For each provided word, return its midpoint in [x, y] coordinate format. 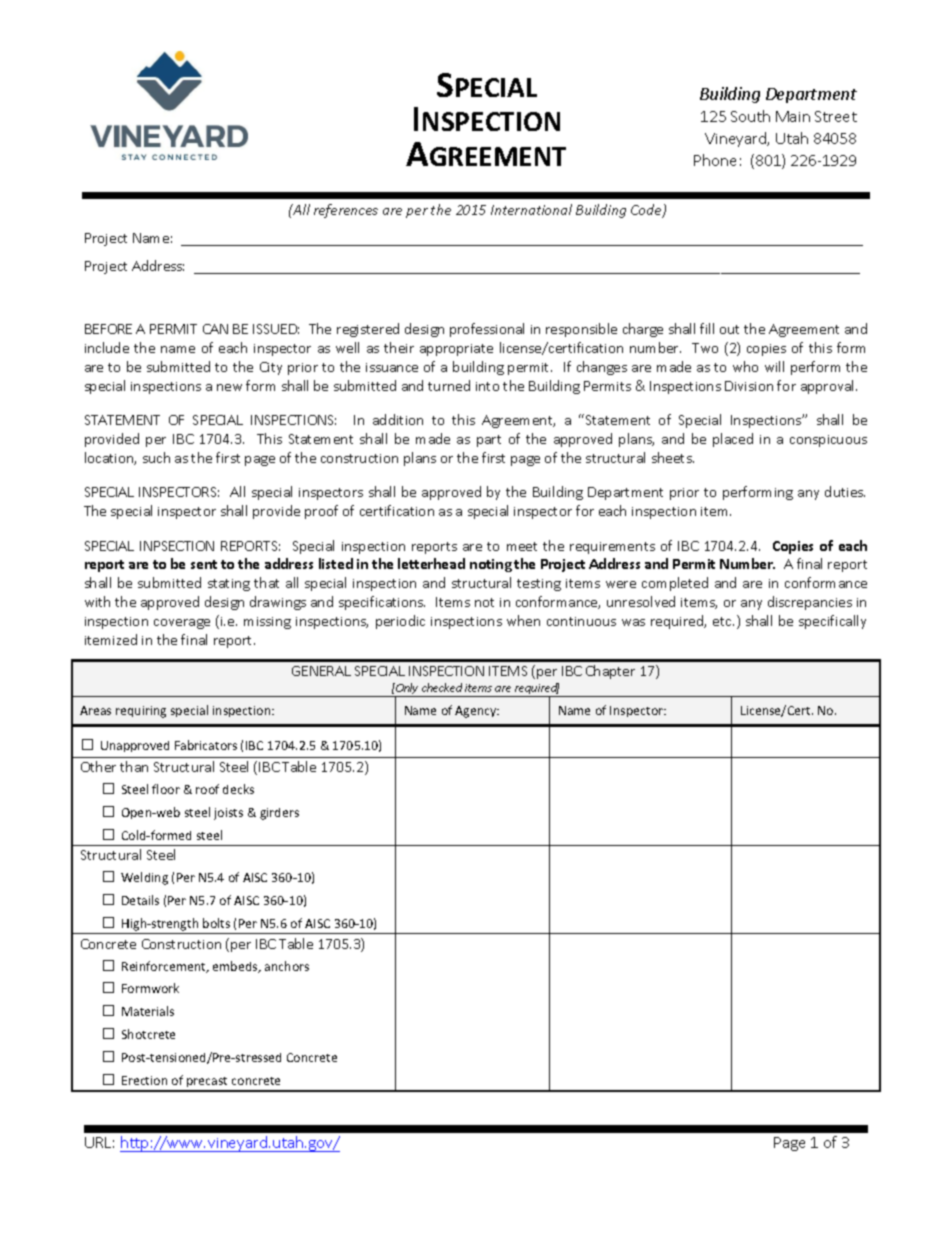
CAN [215, 329]
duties [845, 491]
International [531, 209]
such [156, 457]
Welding [144, 878]
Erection [144, 1080]
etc [723, 621]
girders [279, 814]
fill [707, 328]
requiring [141, 712]
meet [522, 546]
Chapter [610, 672]
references [346, 211]
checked [442, 687]
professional [487, 330]
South [750, 116]
